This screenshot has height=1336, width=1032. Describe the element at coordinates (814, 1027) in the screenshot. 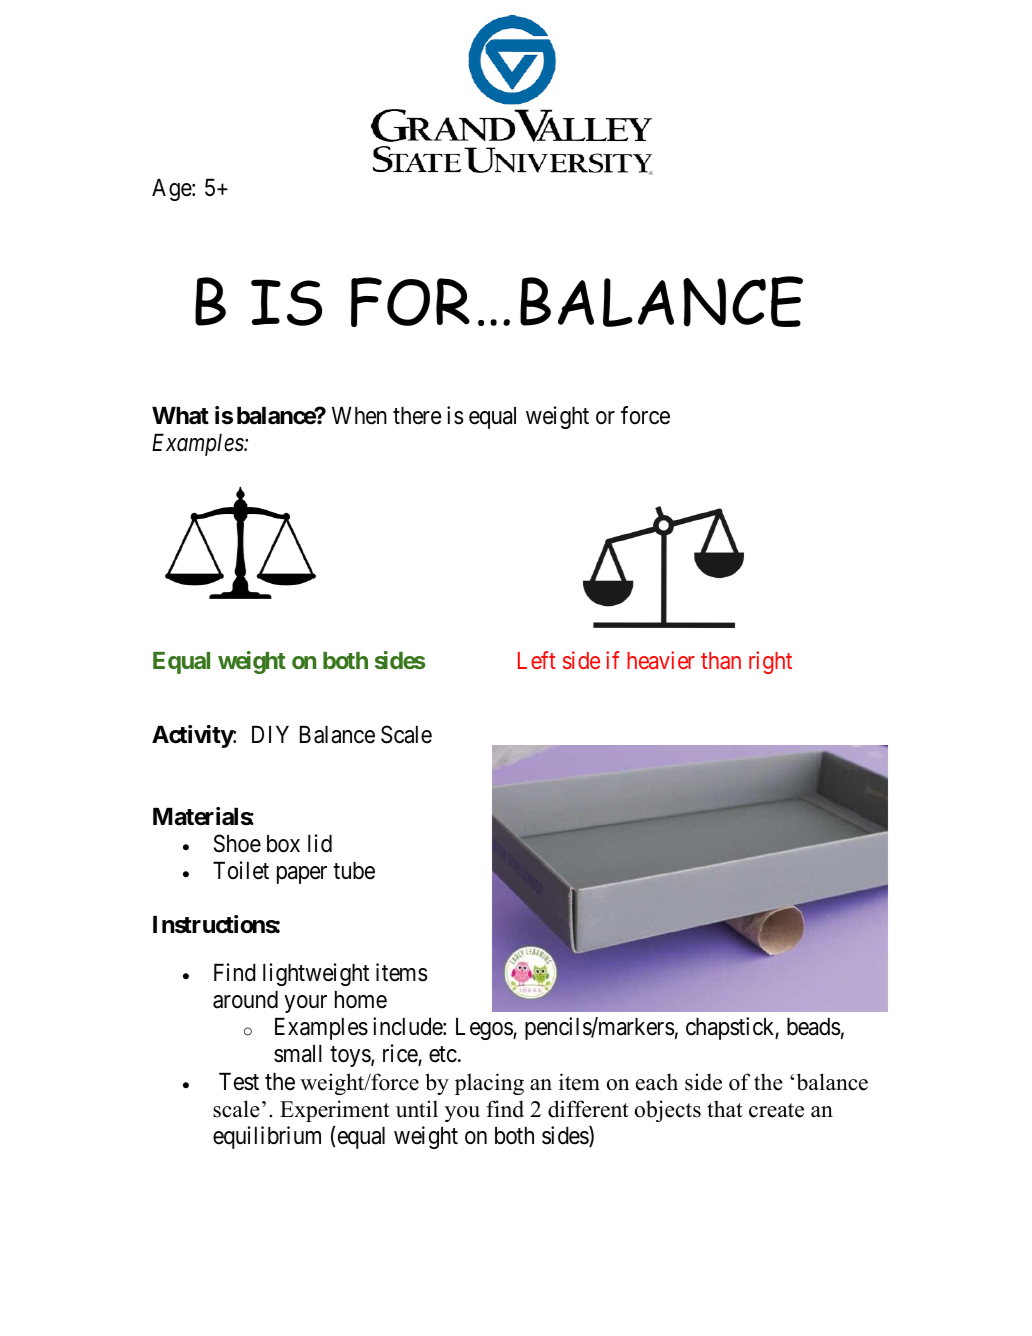

I see `beads` at that location.
